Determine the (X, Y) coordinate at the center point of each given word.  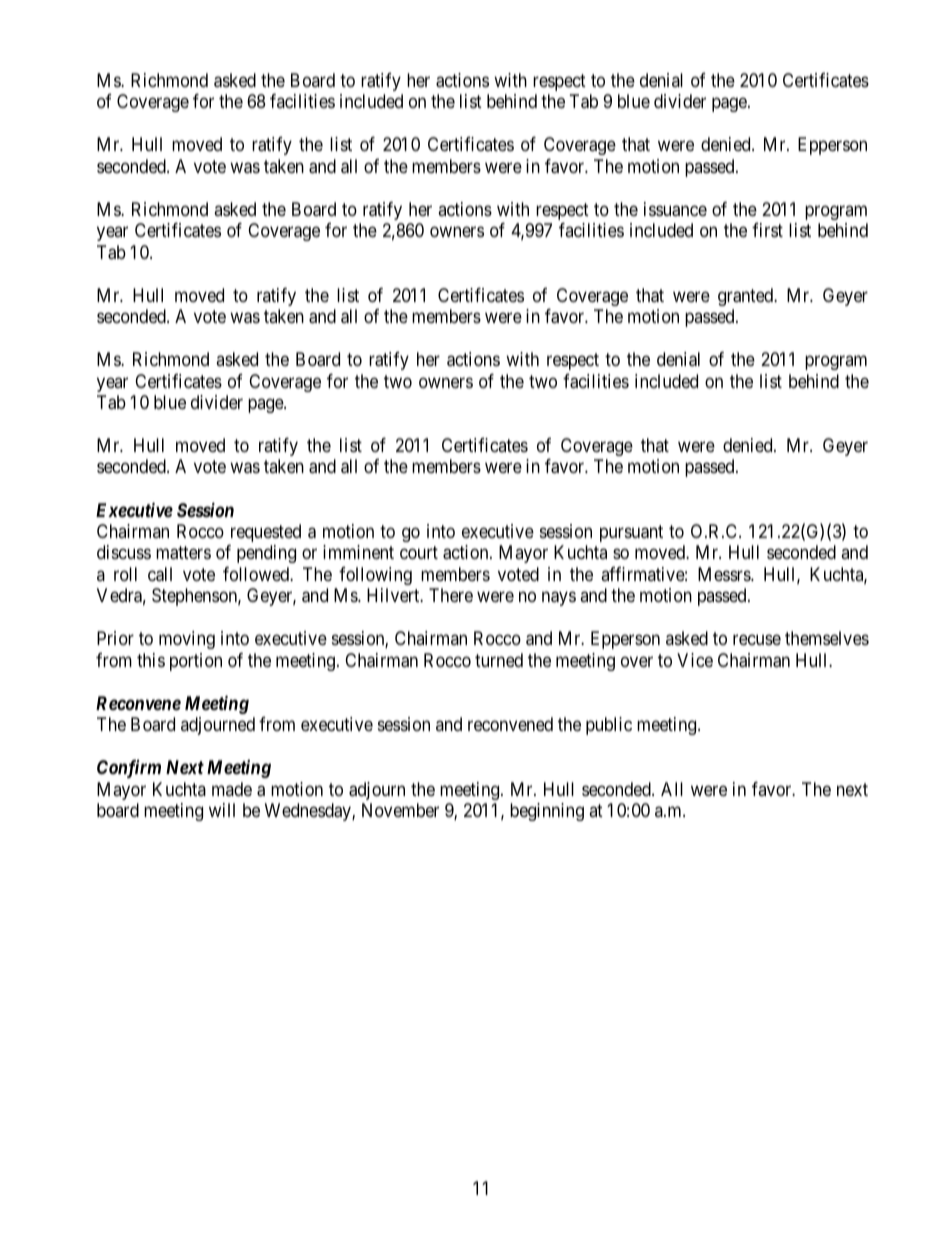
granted (747, 297)
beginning (547, 812)
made (232, 789)
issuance (675, 209)
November (400, 810)
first (767, 230)
